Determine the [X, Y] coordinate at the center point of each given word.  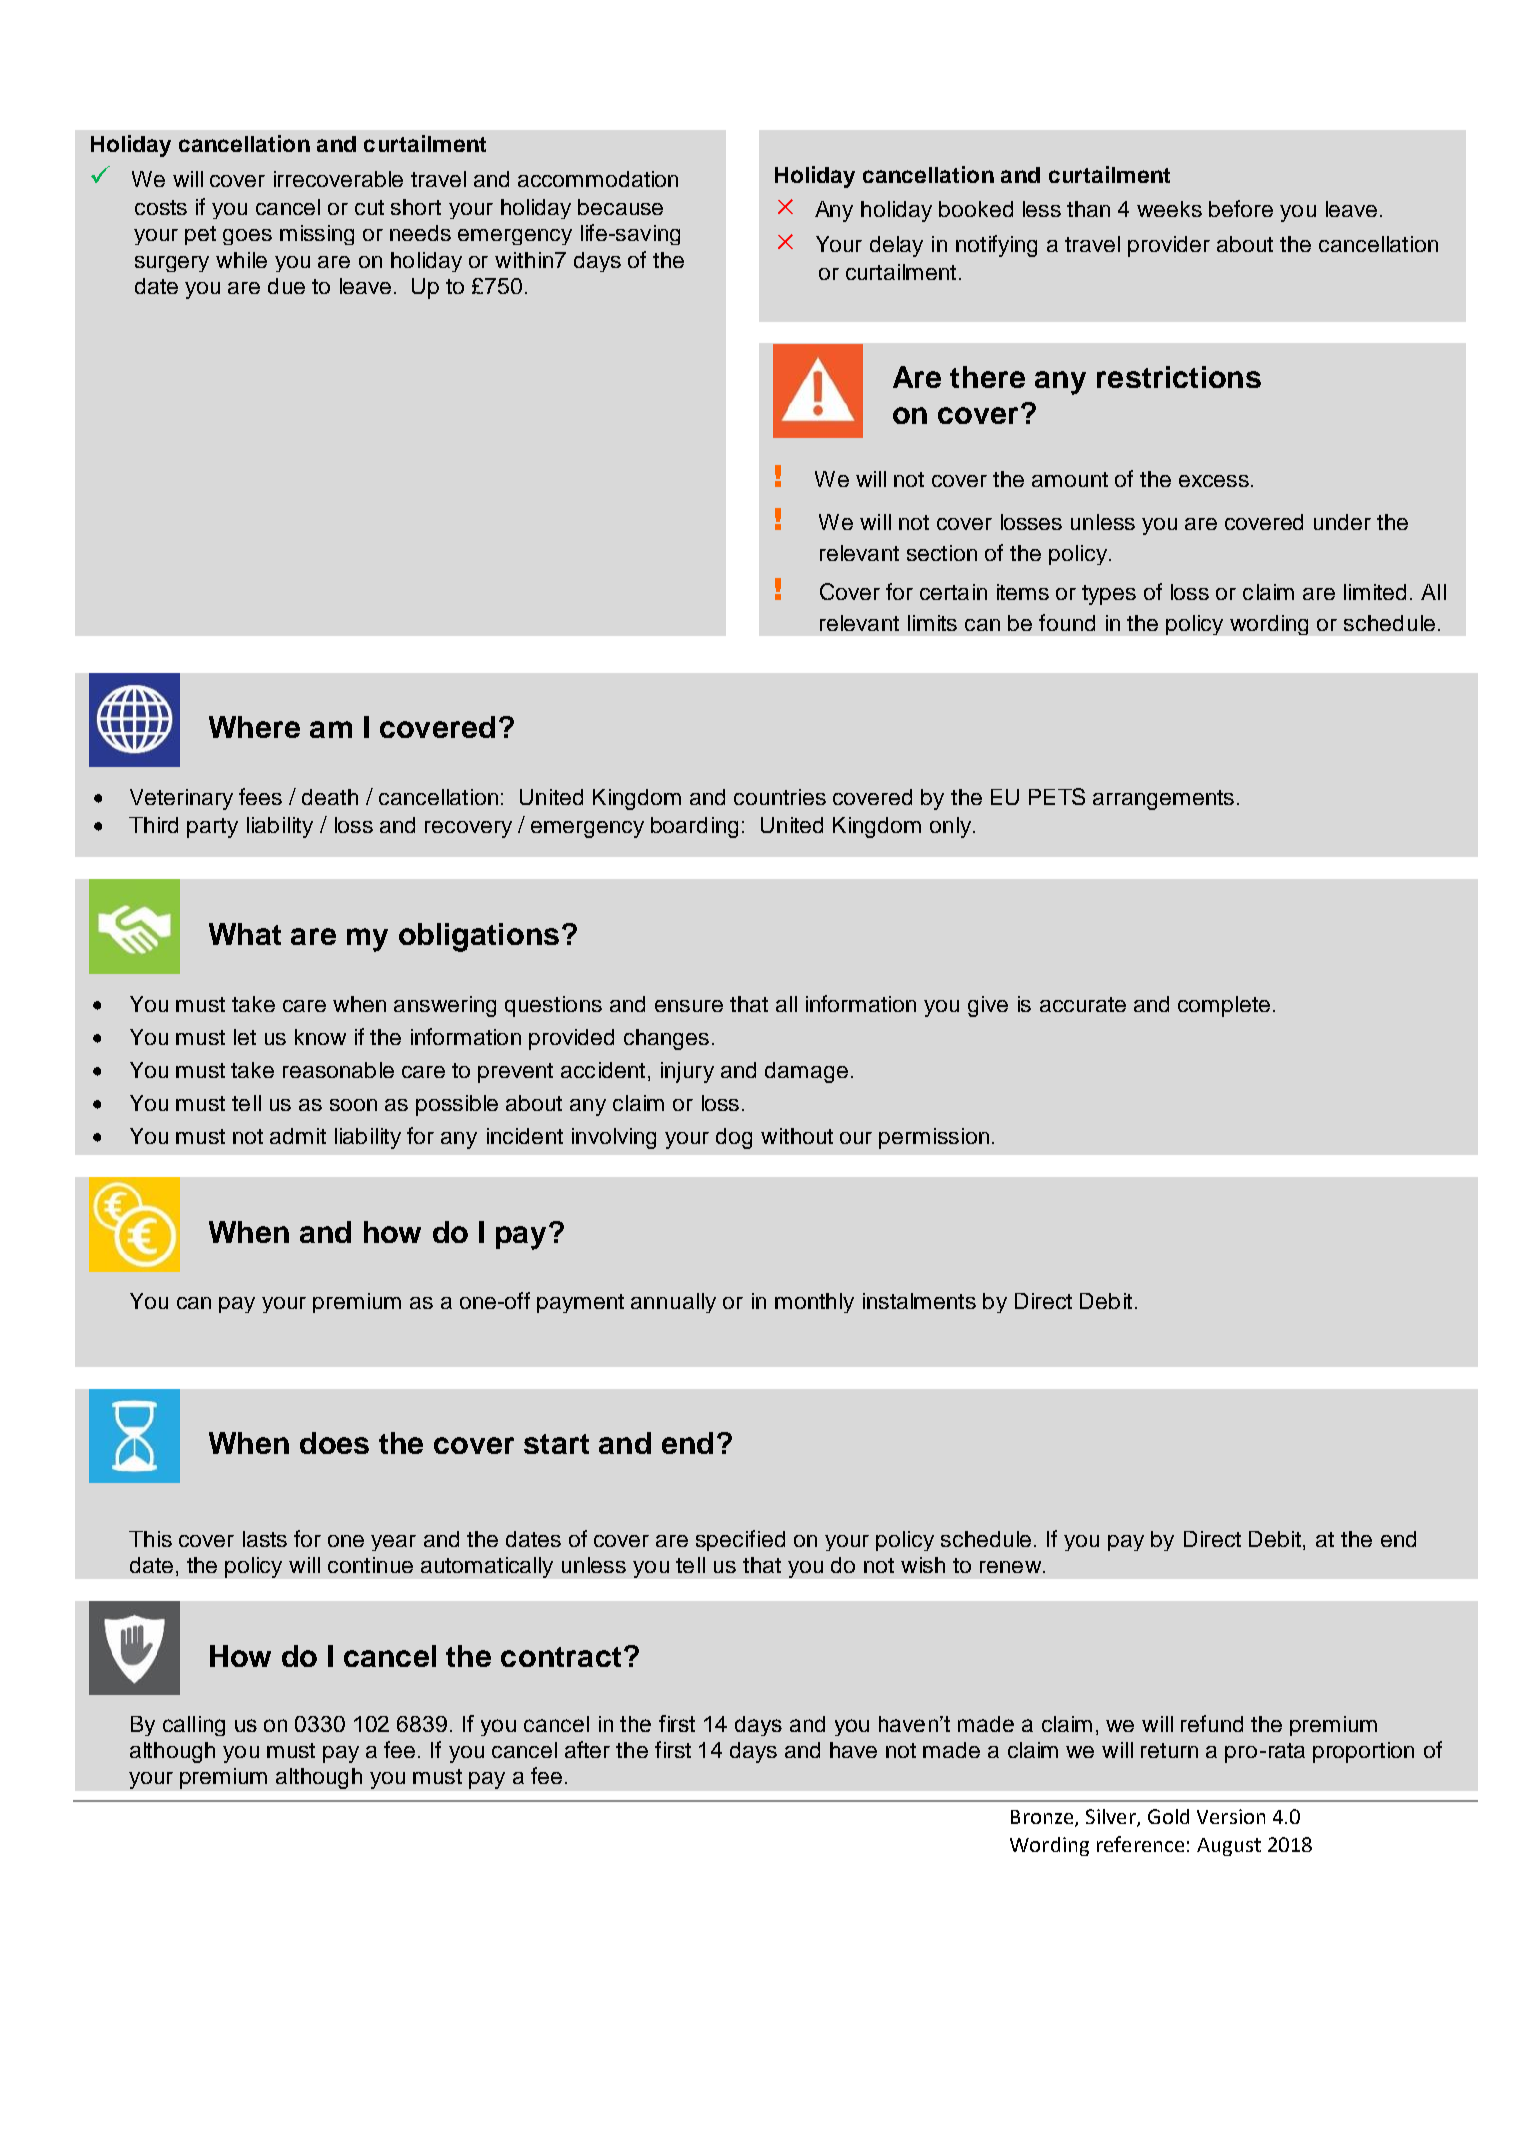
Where [254, 727]
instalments [919, 1301]
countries [780, 797]
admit [298, 1136]
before [1241, 208]
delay [896, 246]
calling [194, 1726]
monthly [814, 1303]
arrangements [1163, 800]
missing [317, 235]
